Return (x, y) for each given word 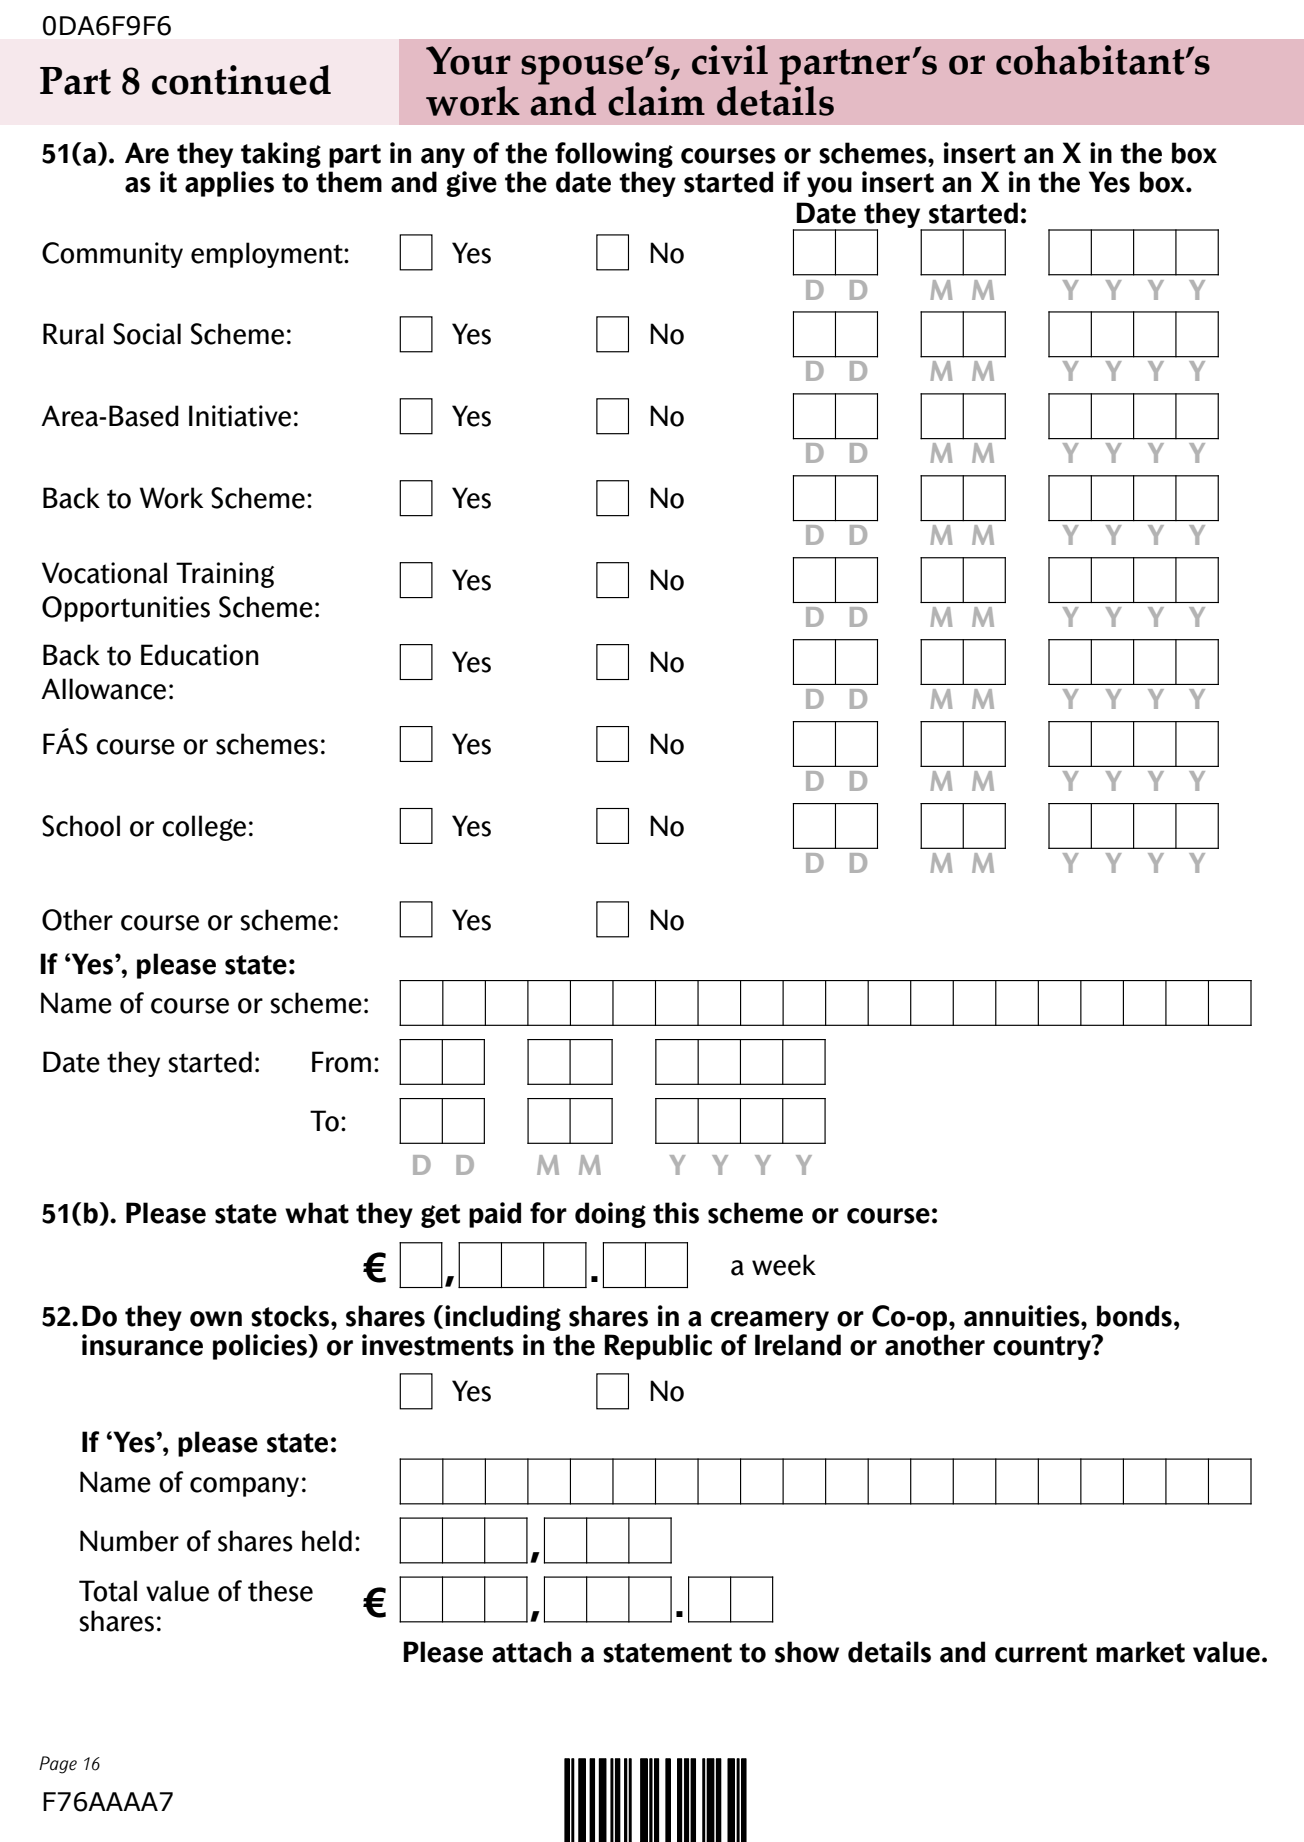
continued (241, 80)
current (1041, 1653)
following (614, 155)
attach (532, 1652)
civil (730, 60)
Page (58, 1765)
